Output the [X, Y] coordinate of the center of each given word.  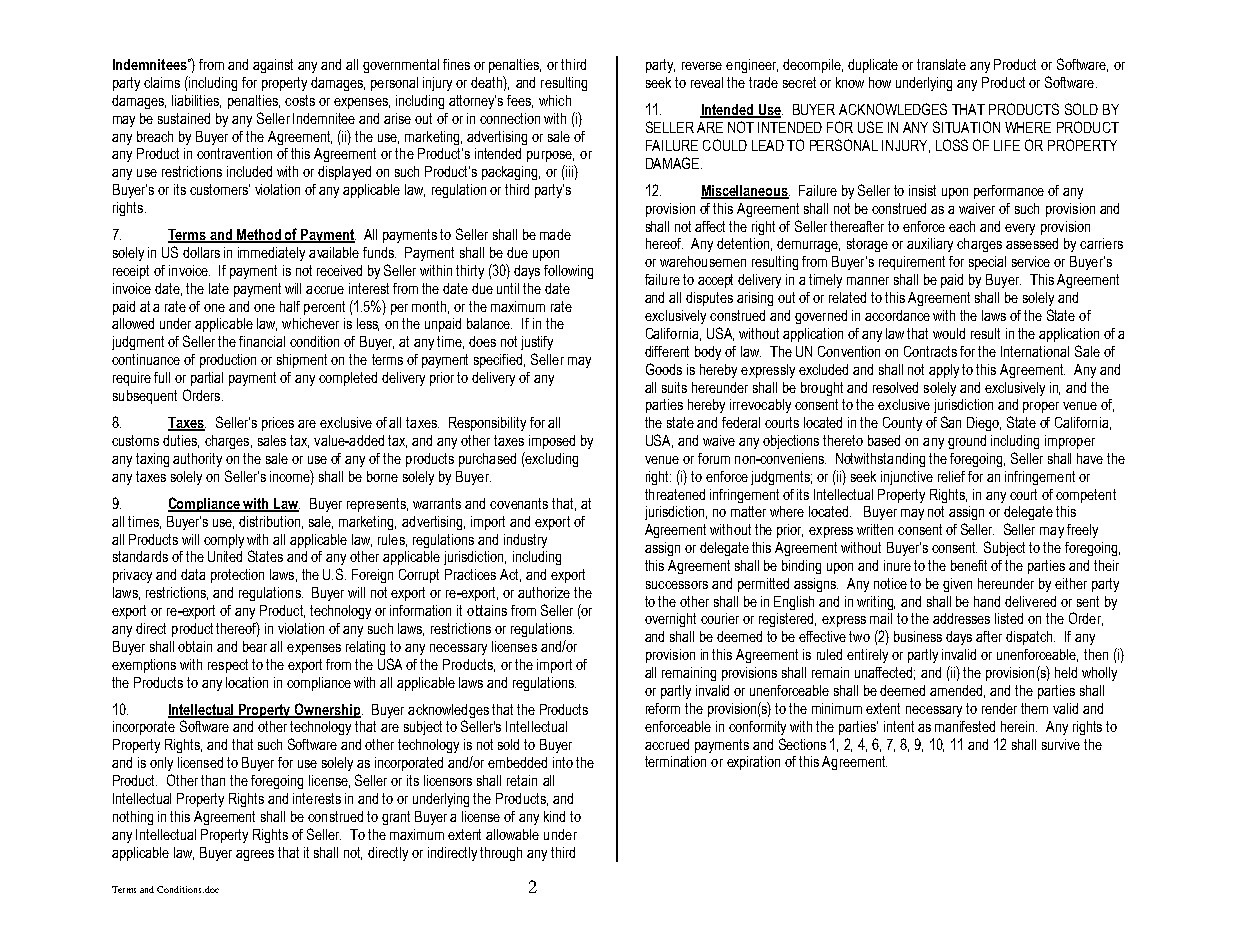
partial [207, 379]
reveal [707, 82]
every [1020, 229]
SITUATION [966, 127]
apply [944, 371]
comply [224, 541]
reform [663, 708]
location [247, 682]
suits [674, 387]
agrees [255, 855]
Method [259, 236]
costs [300, 100]
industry [525, 541]
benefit [969, 565]
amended [957, 691]
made [555, 234]
